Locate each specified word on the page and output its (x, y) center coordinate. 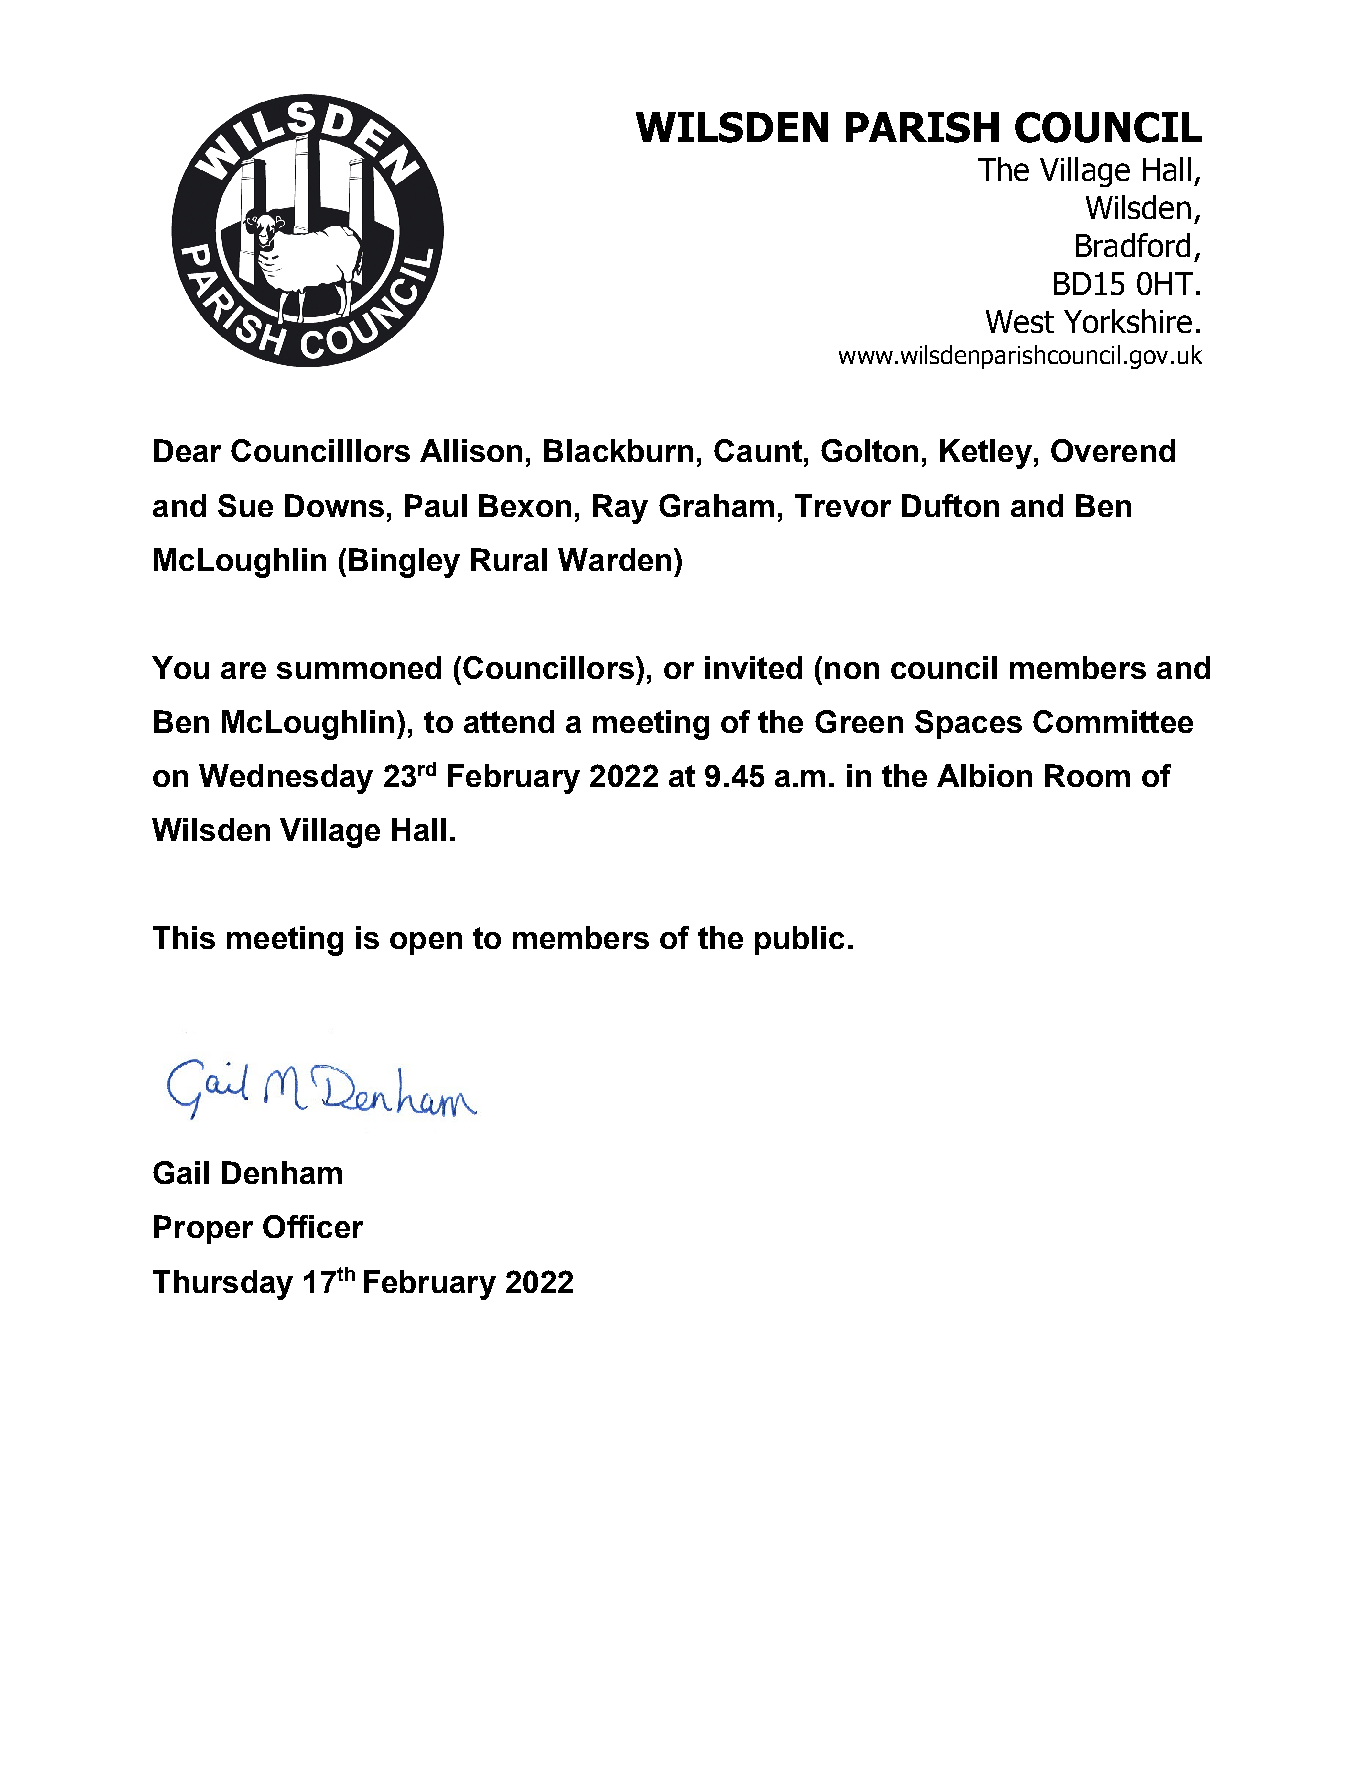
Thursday (223, 1285)
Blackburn (618, 450)
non (852, 670)
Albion (984, 775)
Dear (187, 450)
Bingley (404, 563)
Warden (614, 559)
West (1020, 321)
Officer (313, 1226)
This (184, 937)
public (799, 940)
